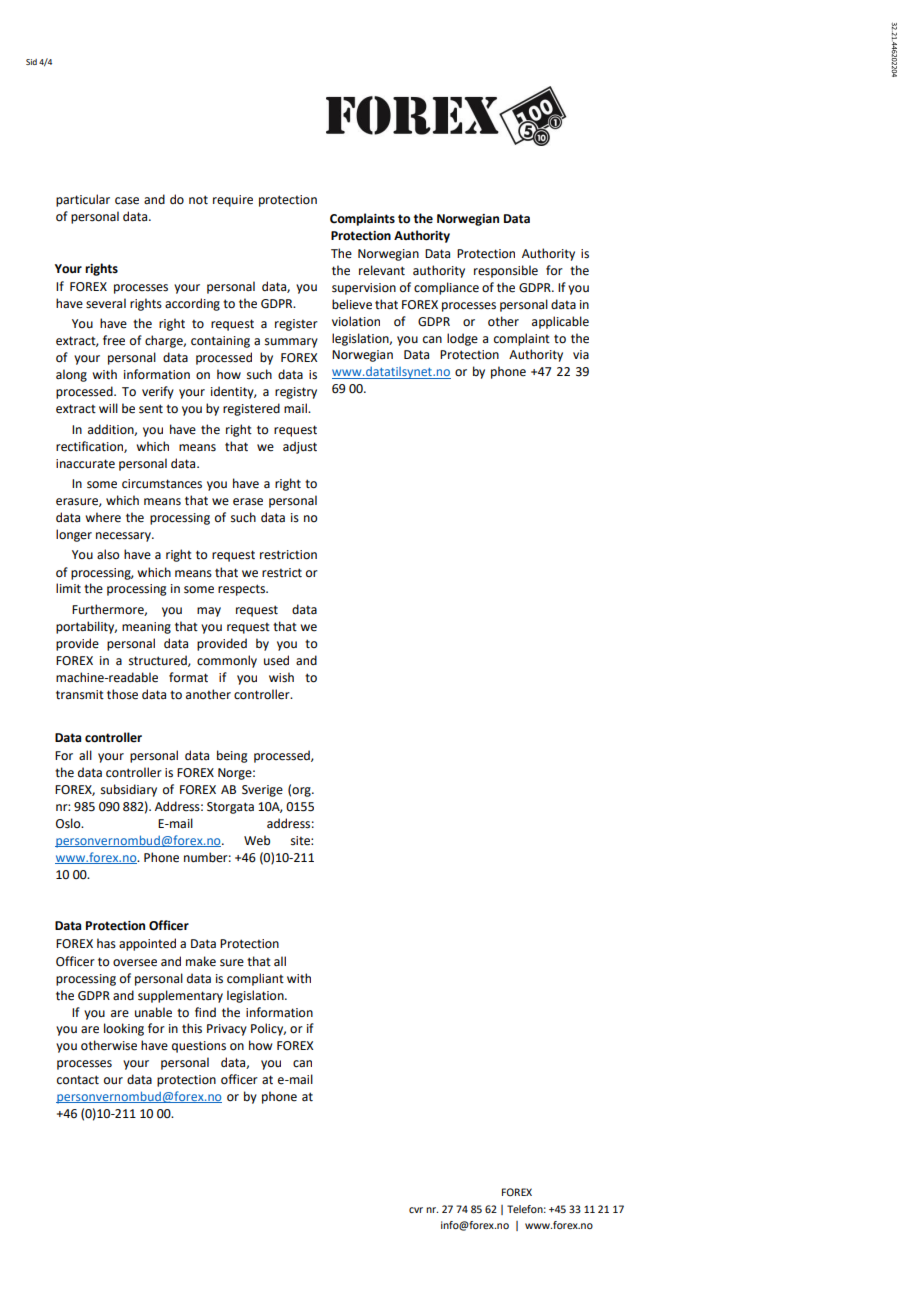  Describe the element at coordinates (127, 201) in the screenshot. I see `case` at that location.
